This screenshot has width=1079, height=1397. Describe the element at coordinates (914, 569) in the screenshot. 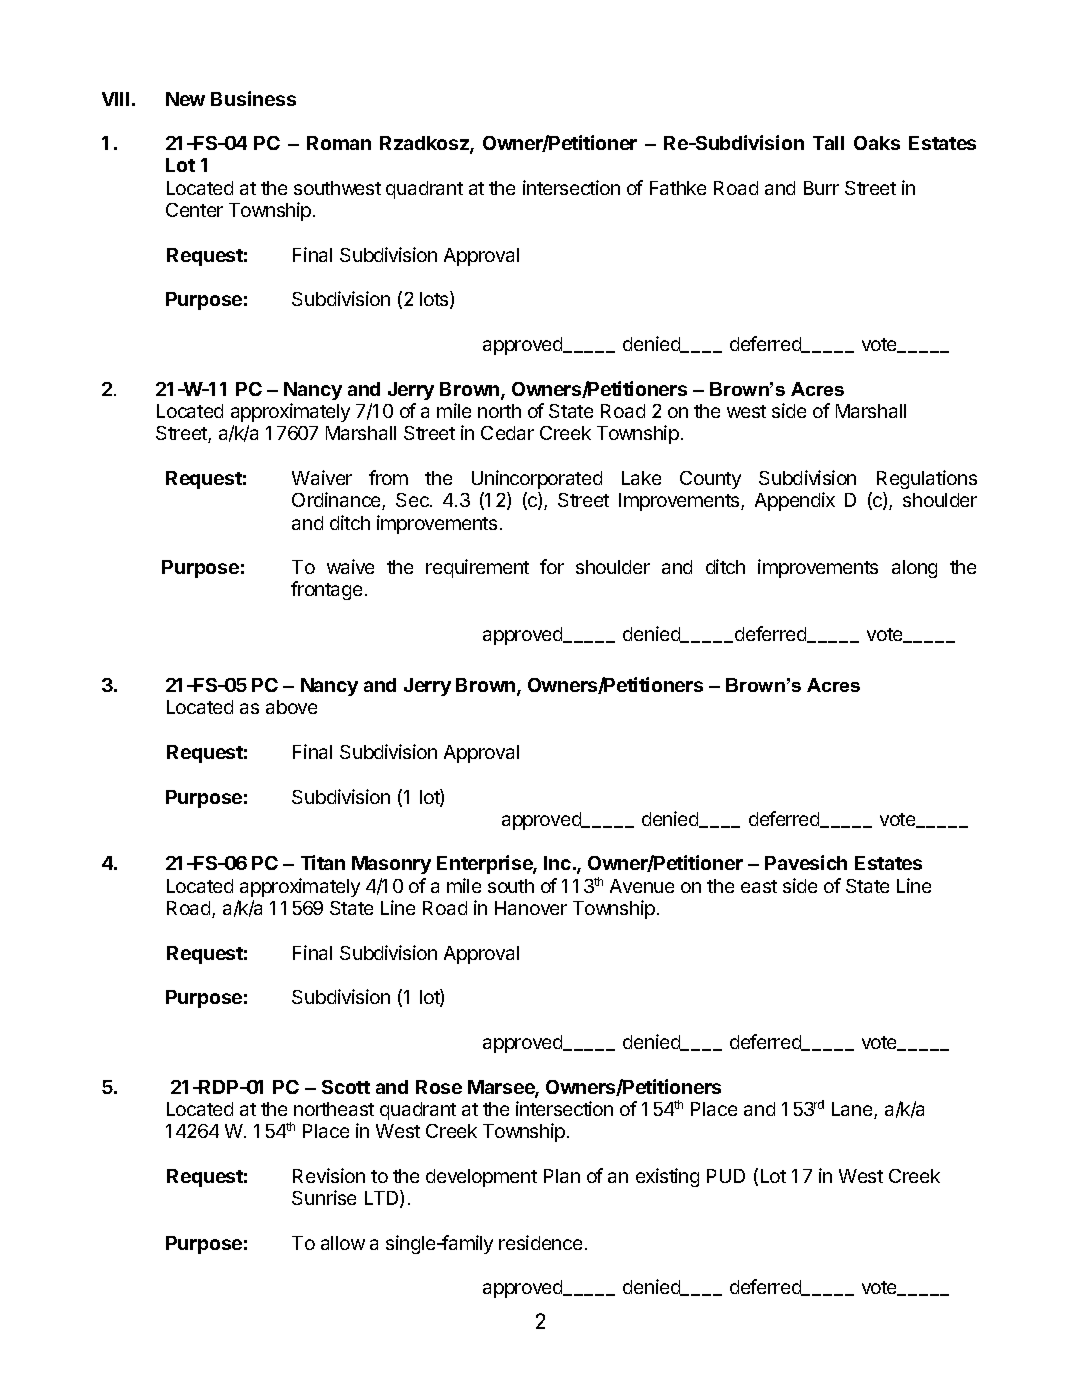

I see `along` at that location.
